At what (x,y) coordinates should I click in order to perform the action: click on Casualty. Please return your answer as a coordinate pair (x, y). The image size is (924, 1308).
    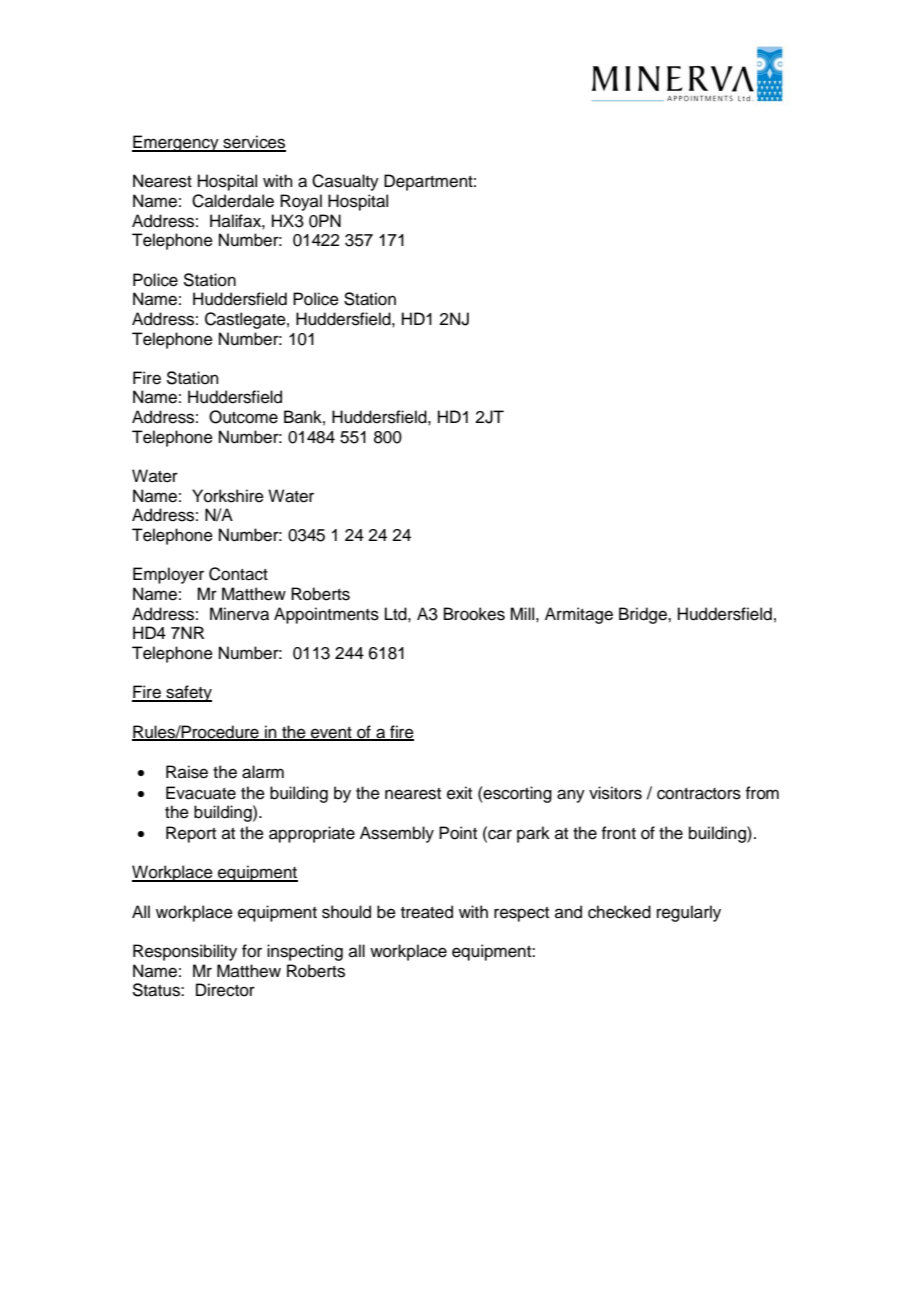
    Looking at the image, I should click on (345, 182).
